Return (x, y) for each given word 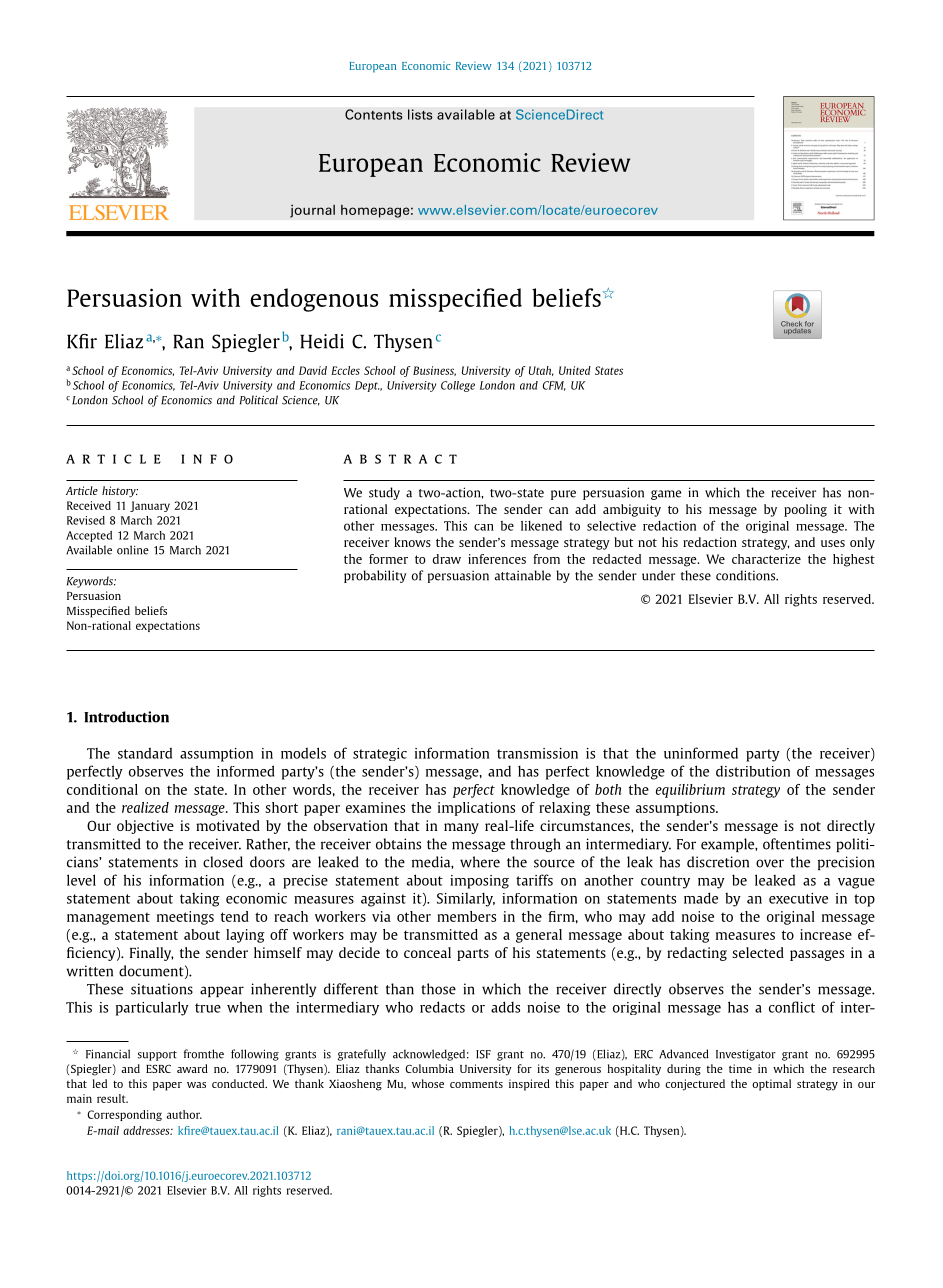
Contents (374, 114)
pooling (805, 510)
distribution (753, 771)
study (384, 493)
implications (476, 809)
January (150, 506)
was (196, 1085)
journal (312, 211)
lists (420, 114)
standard (145, 753)
